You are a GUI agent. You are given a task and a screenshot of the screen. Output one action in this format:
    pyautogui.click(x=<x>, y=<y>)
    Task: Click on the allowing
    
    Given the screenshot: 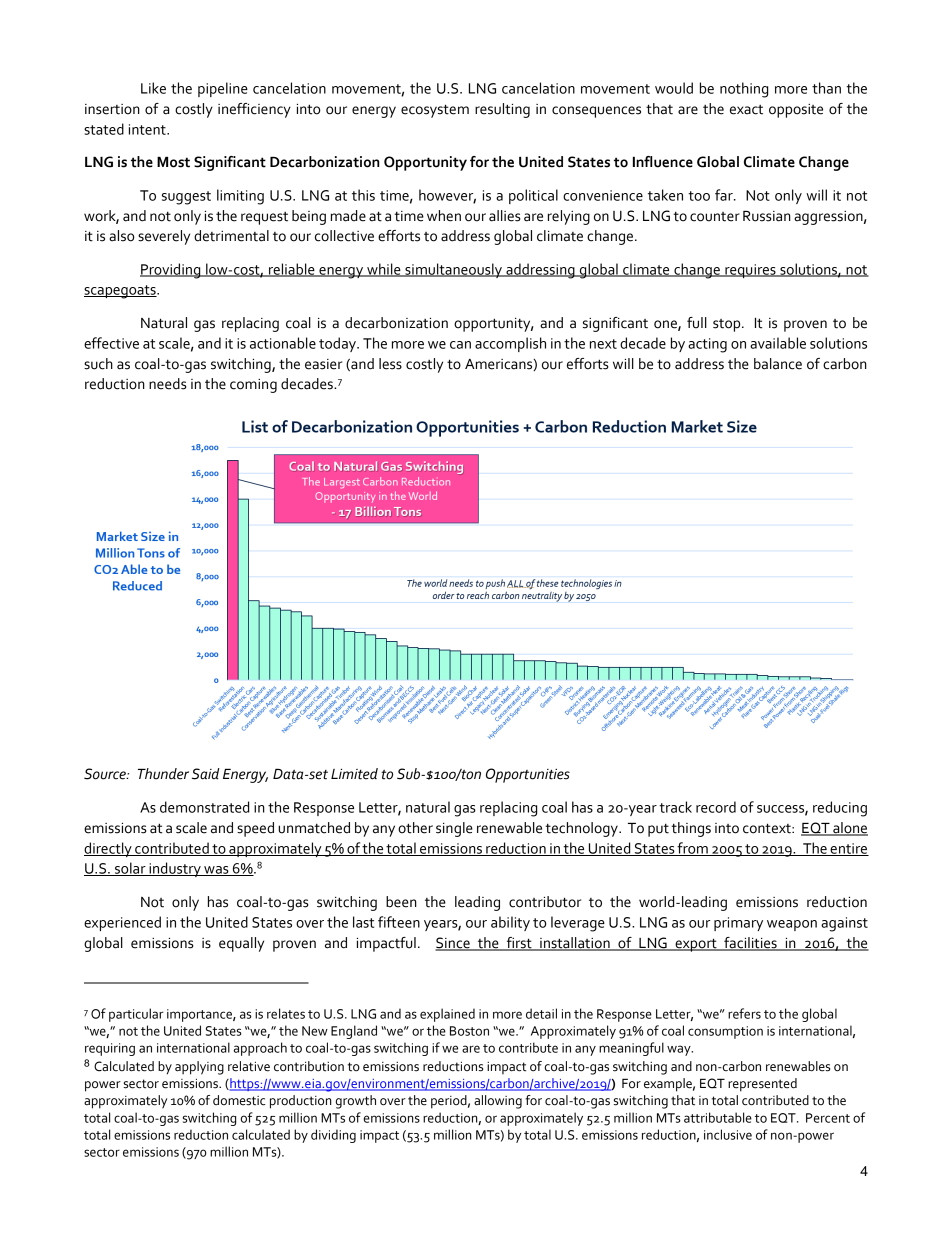 What is the action you would take?
    pyautogui.click(x=498, y=1102)
